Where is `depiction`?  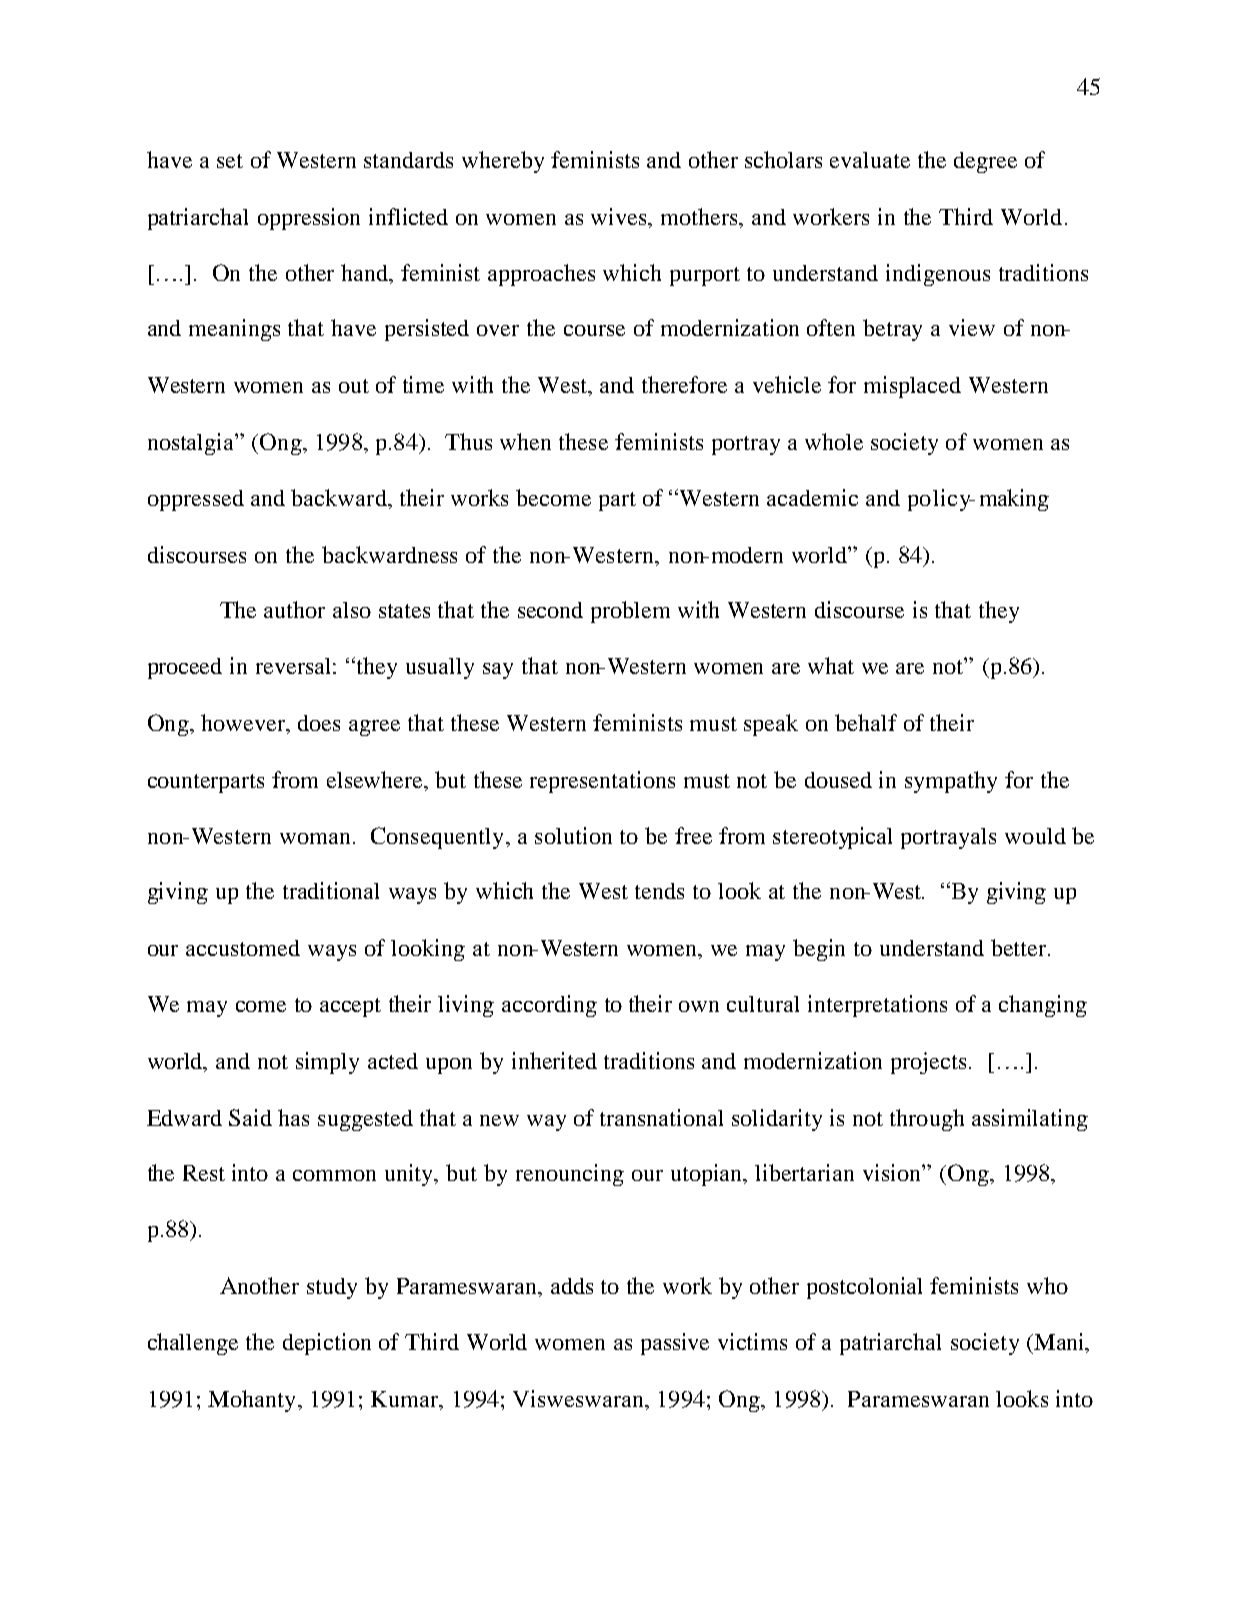 depiction is located at coordinates (327, 1344).
